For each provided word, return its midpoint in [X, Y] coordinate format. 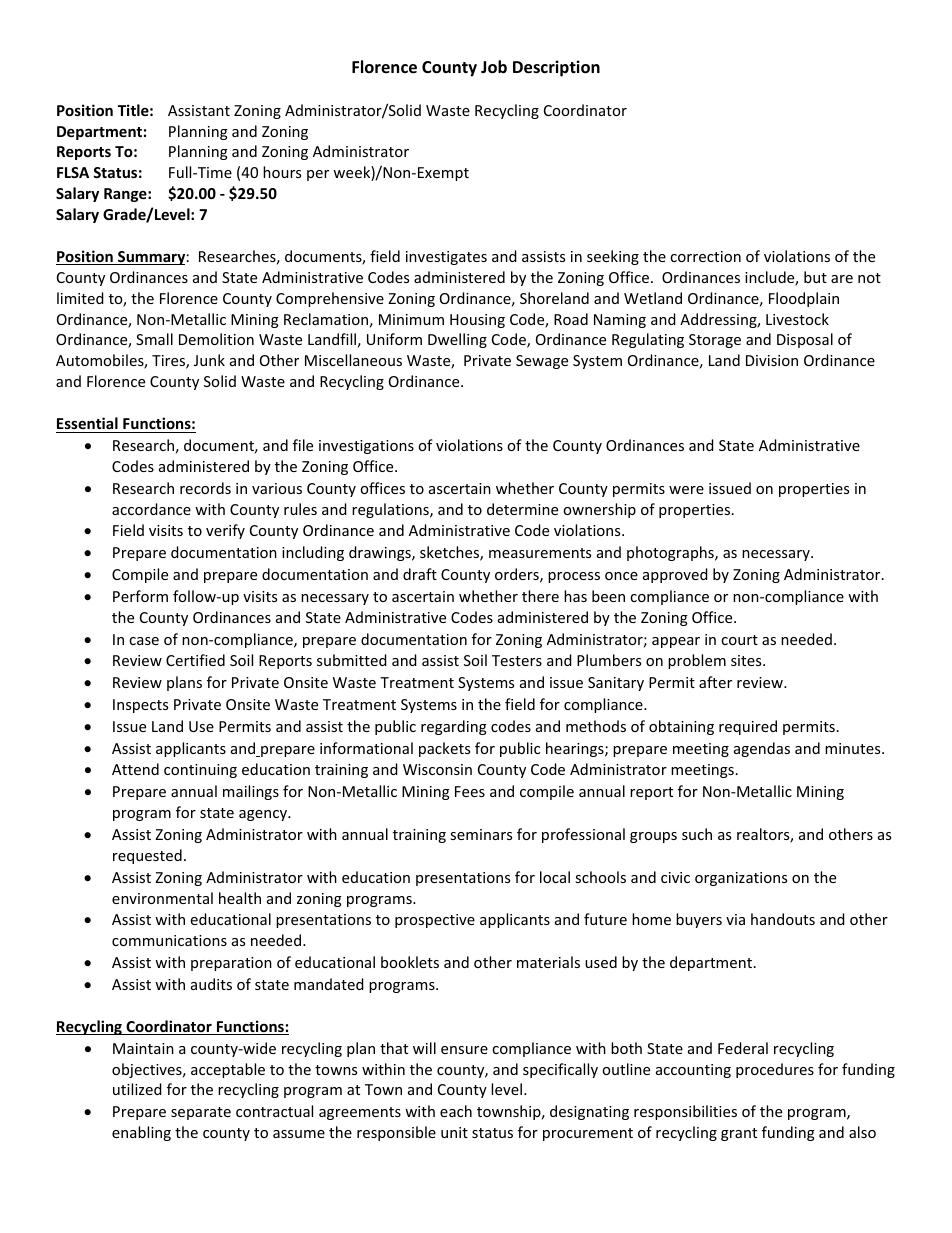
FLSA [73, 172]
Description [556, 68]
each [456, 1111]
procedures [775, 1070]
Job [494, 67]
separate [201, 1113]
